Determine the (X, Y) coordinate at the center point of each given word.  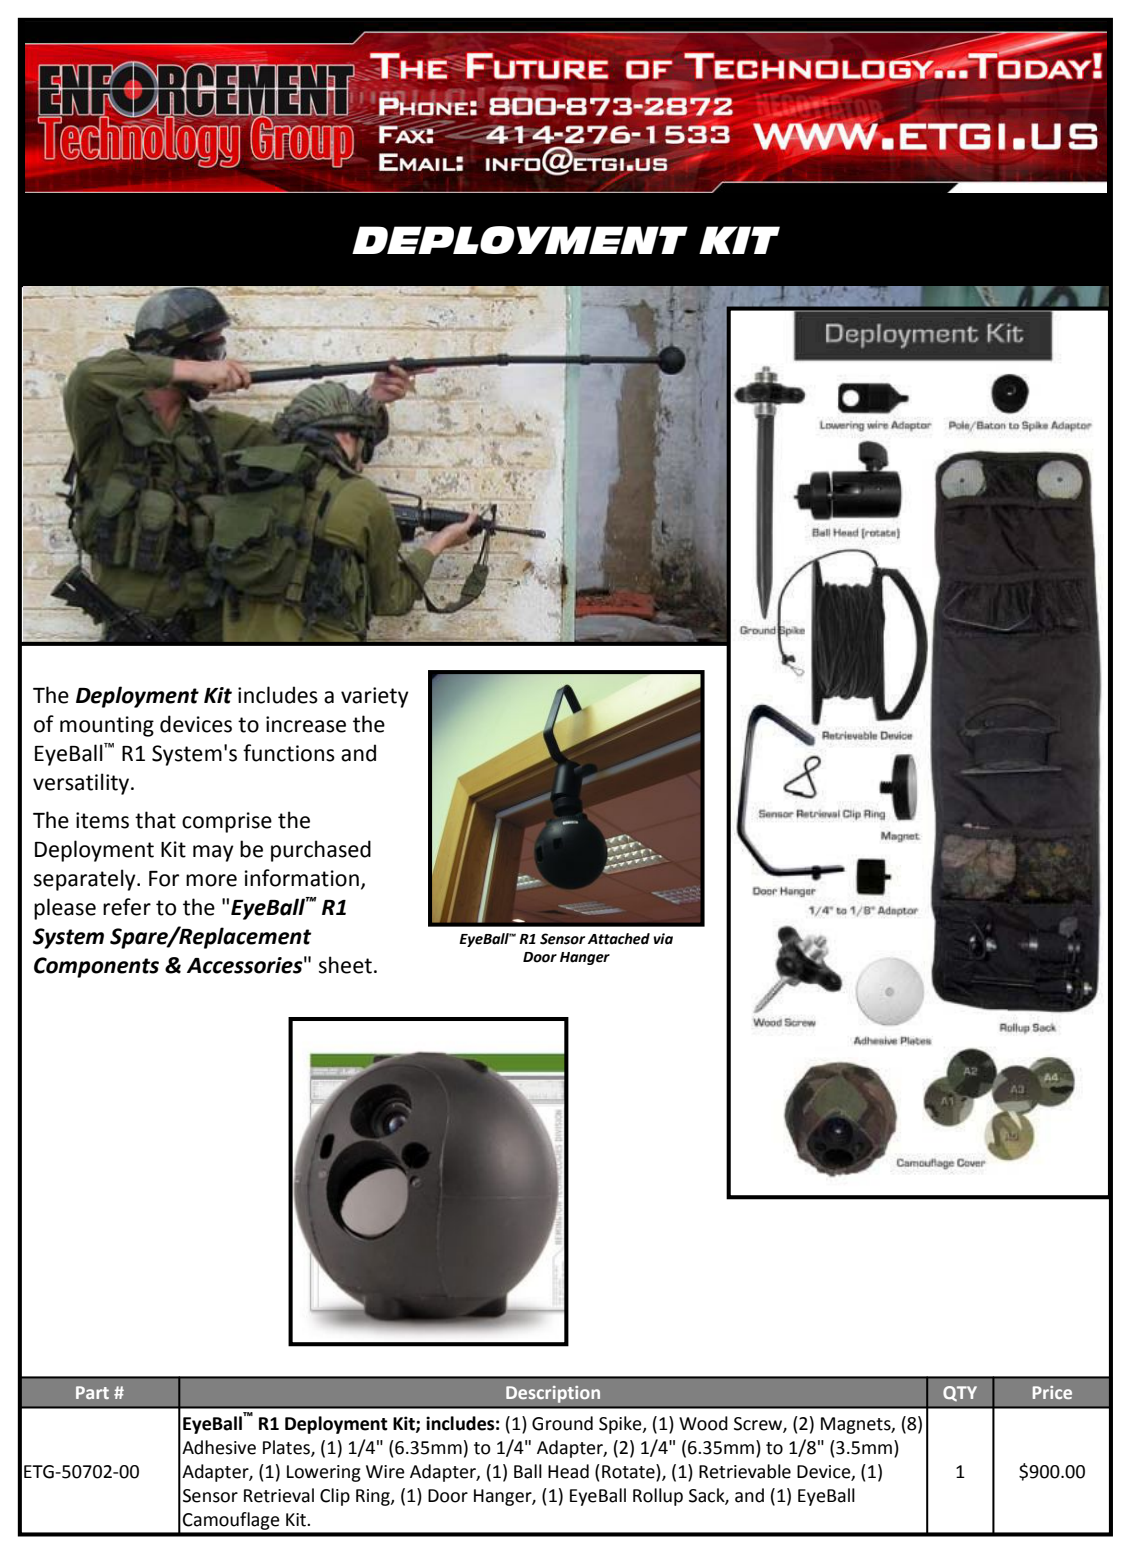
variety (375, 697)
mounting (107, 726)
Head (568, 1471)
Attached (619, 939)
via (663, 939)
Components (96, 967)
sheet (345, 965)
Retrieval (279, 1495)
